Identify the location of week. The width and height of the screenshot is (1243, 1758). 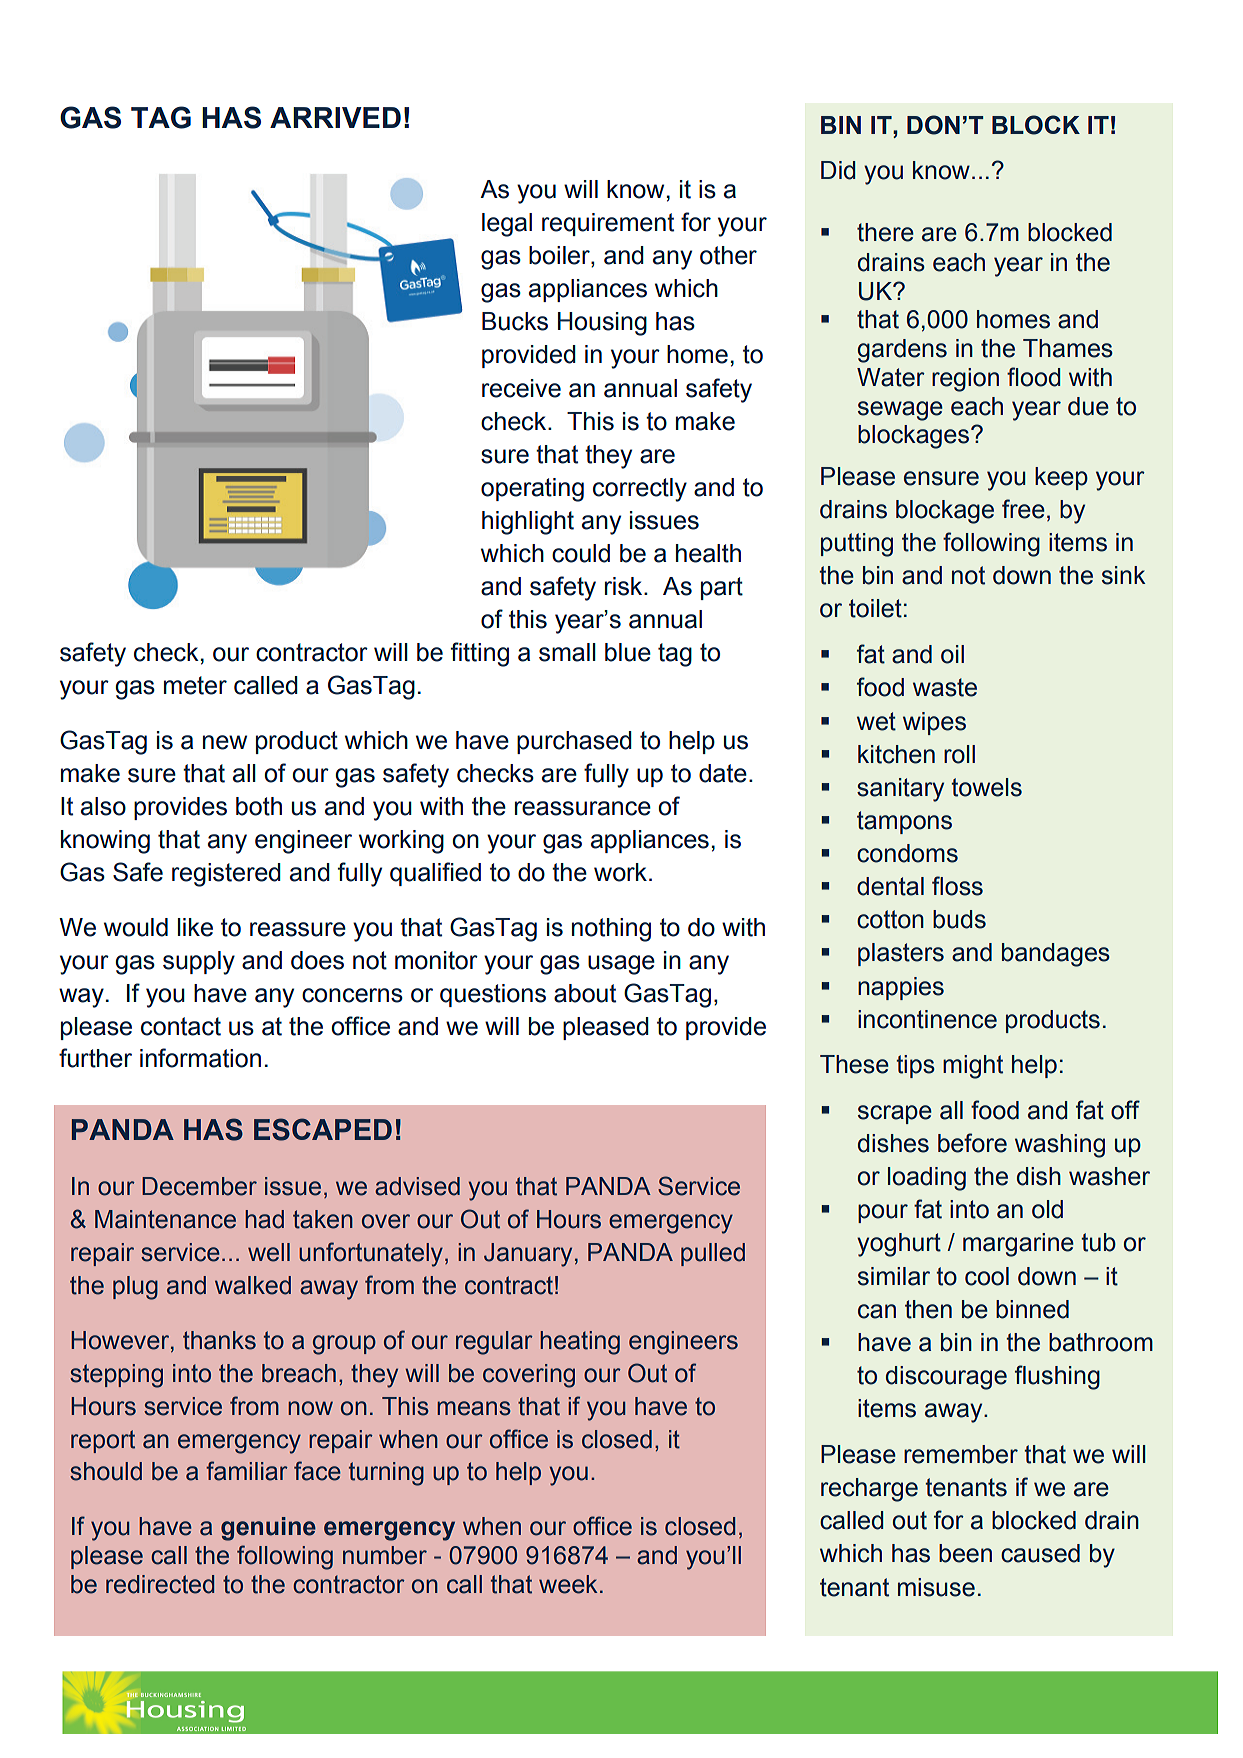
(568, 1584).
